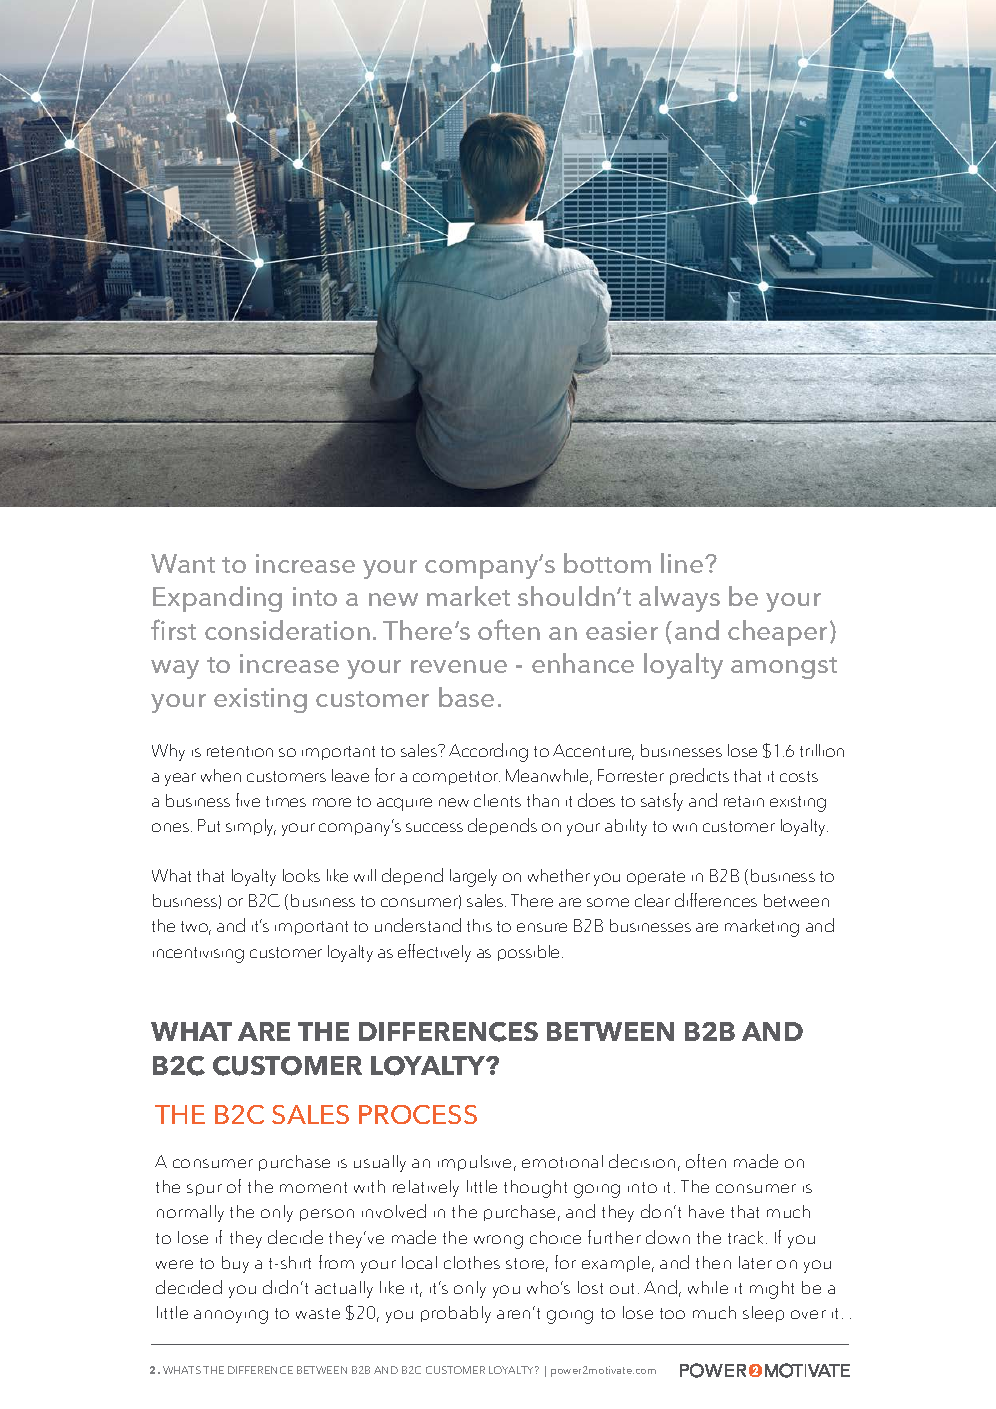 The height and width of the screenshot is (1409, 996). Describe the element at coordinates (679, 599) in the screenshot. I see `always` at that location.
